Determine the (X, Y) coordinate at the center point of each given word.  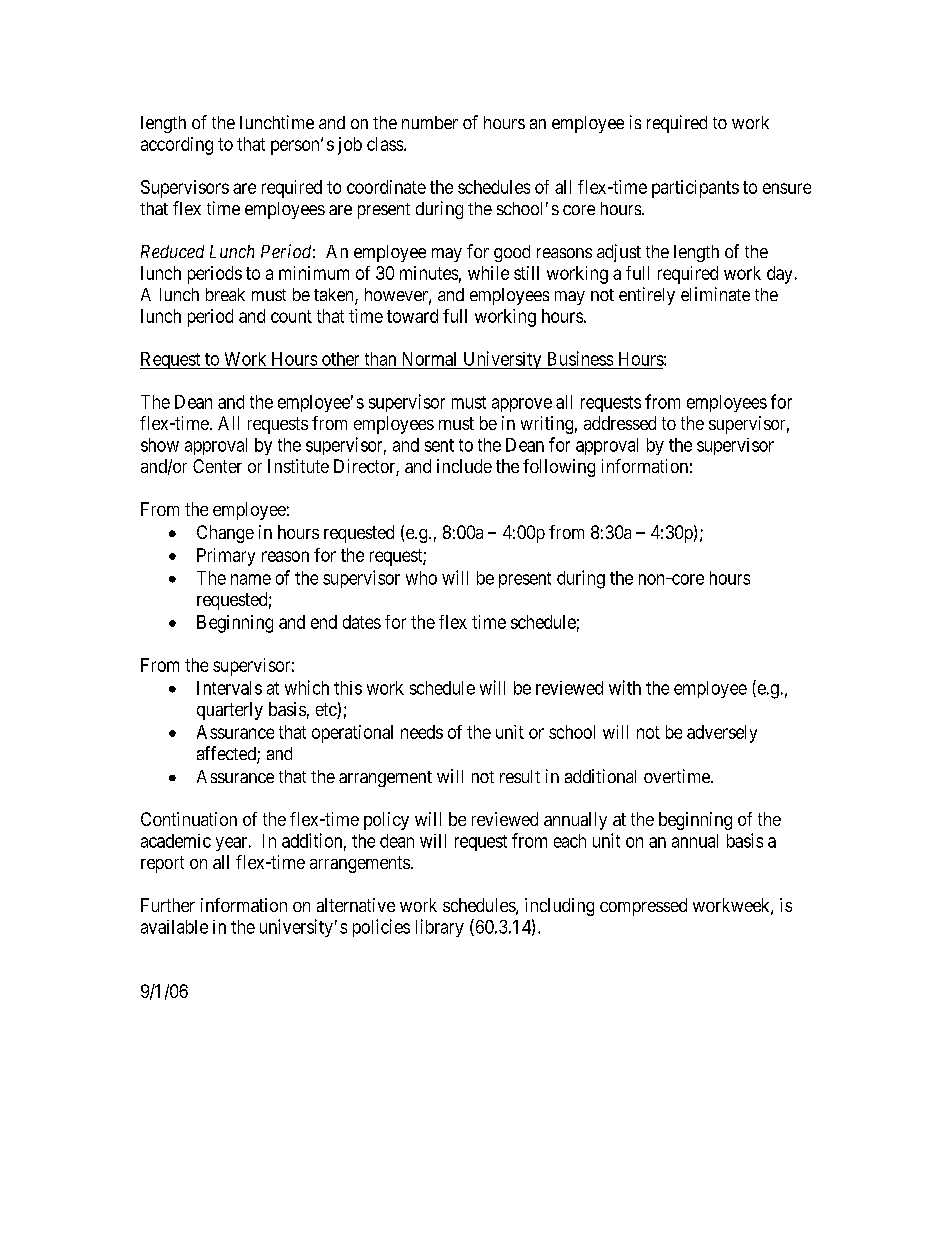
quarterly (230, 711)
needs (422, 732)
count (291, 316)
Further (168, 905)
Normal (429, 359)
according (177, 146)
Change (225, 534)
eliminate (715, 294)
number (430, 122)
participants (695, 189)
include (464, 466)
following (559, 468)
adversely (722, 734)
